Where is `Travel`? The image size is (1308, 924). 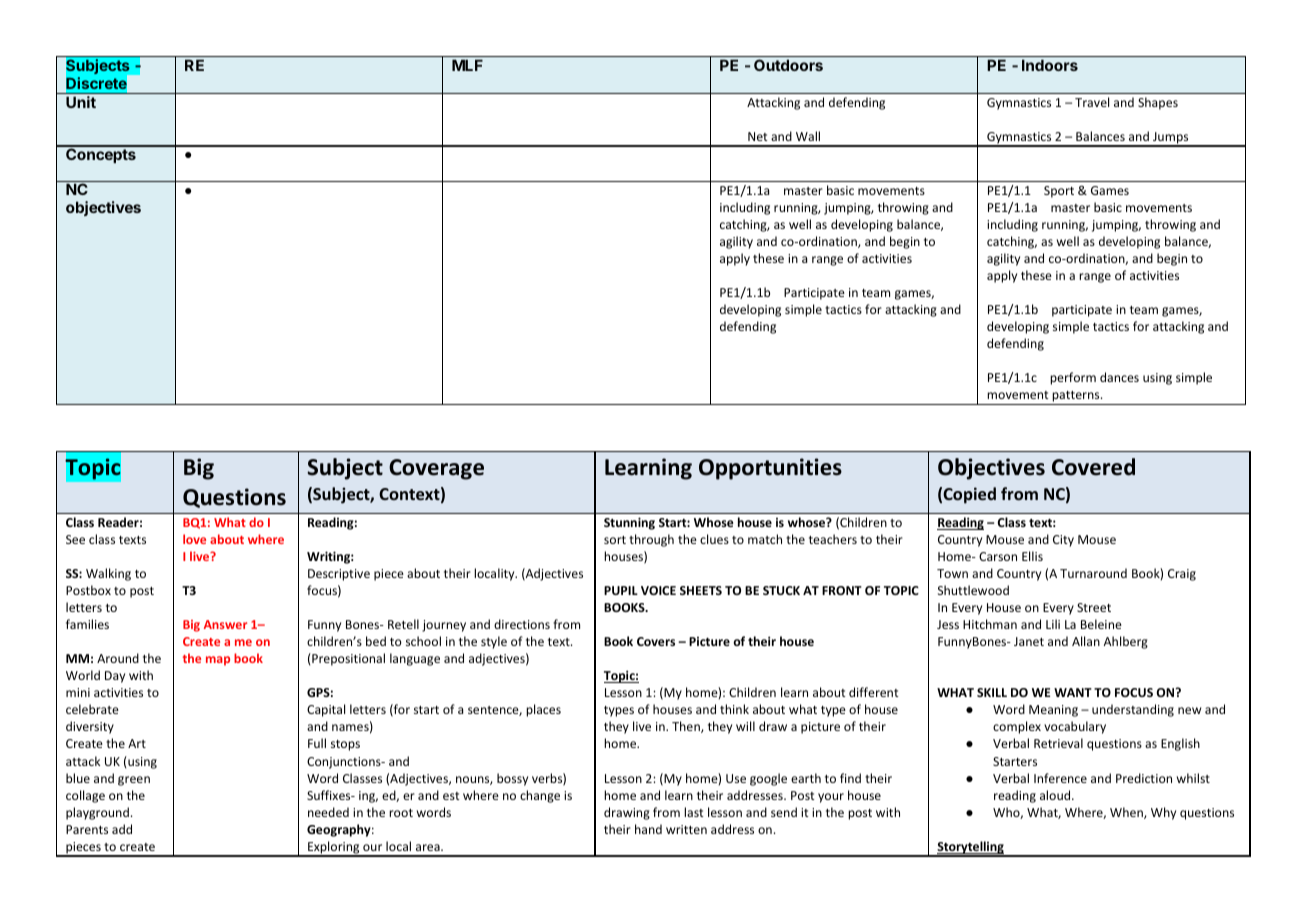
Travel is located at coordinates (1092, 102).
